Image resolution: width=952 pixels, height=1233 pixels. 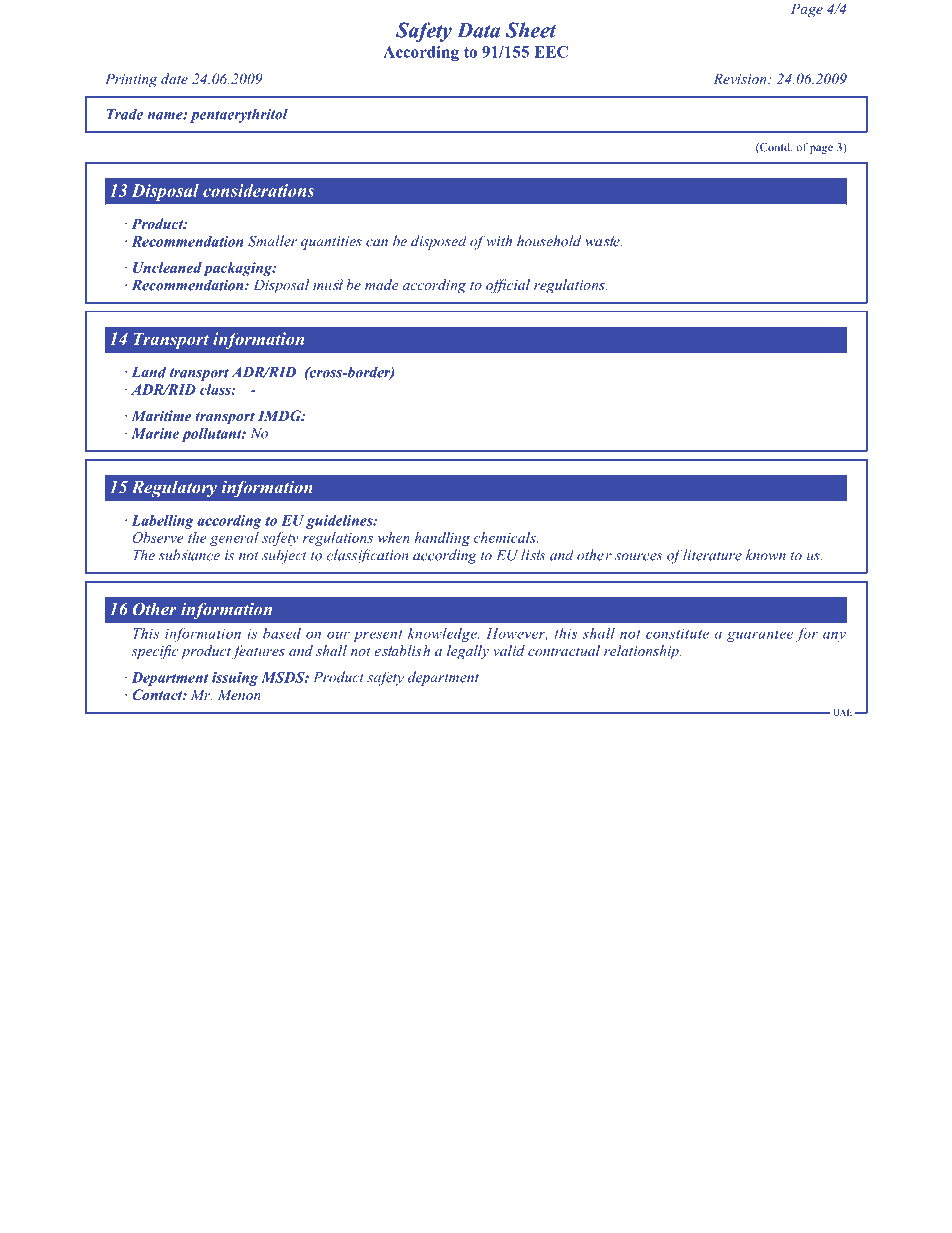 I want to click on EEC, so click(x=551, y=52).
